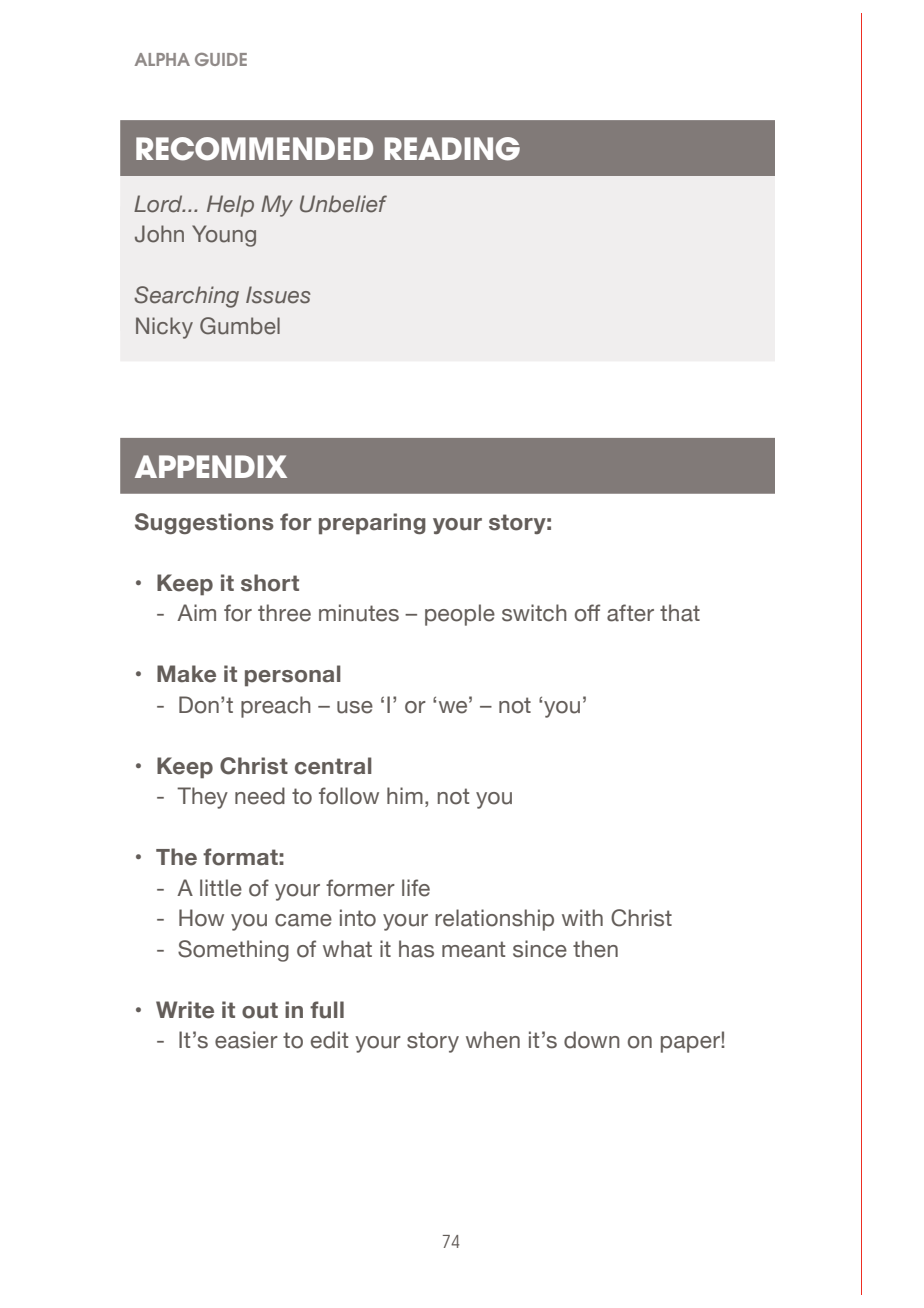  What do you see at coordinates (221, 59) in the document?
I see `GUIDE` at bounding box center [221, 59].
